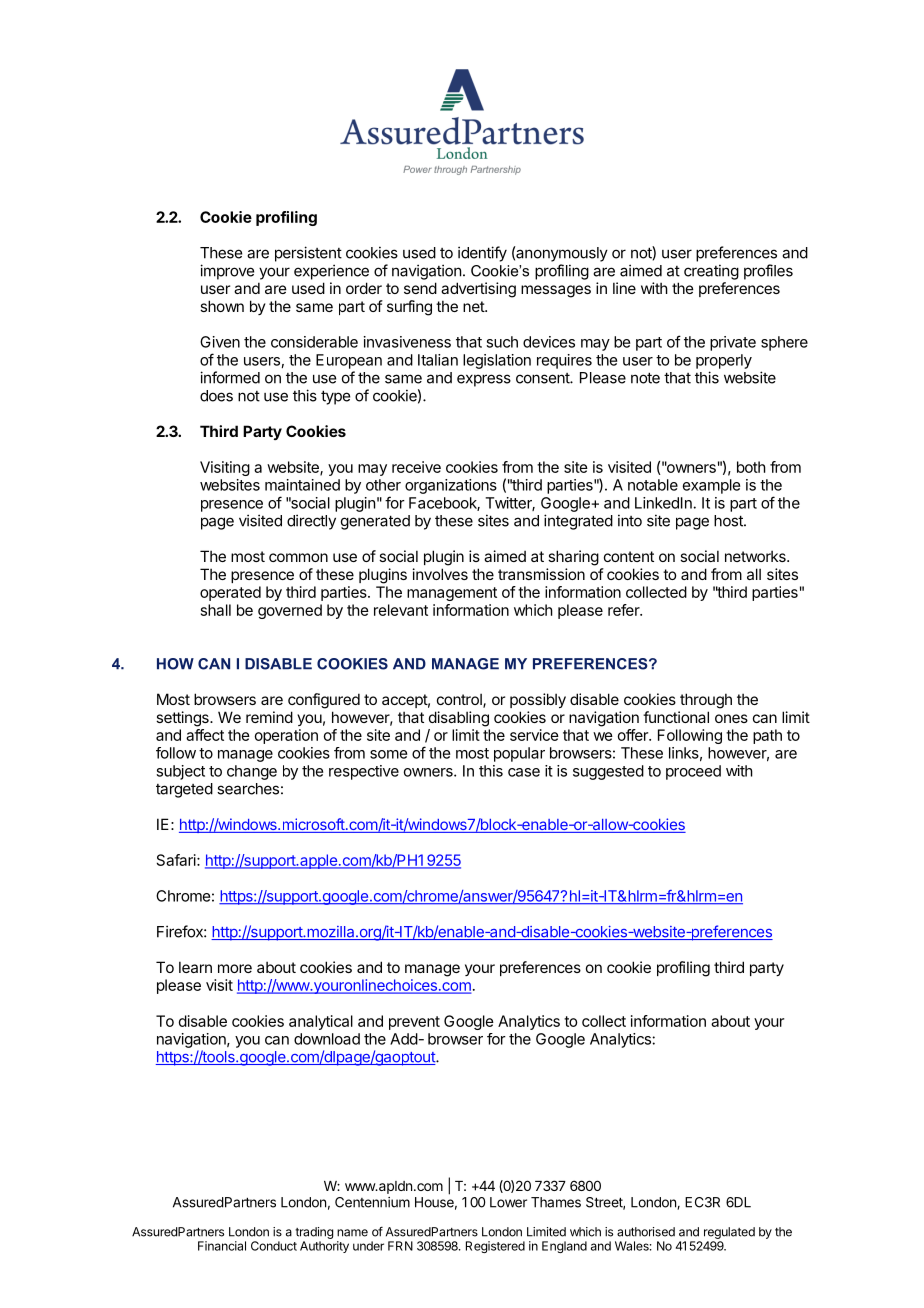  Describe the element at coordinates (519, 754) in the document. I see `popular` at that location.
